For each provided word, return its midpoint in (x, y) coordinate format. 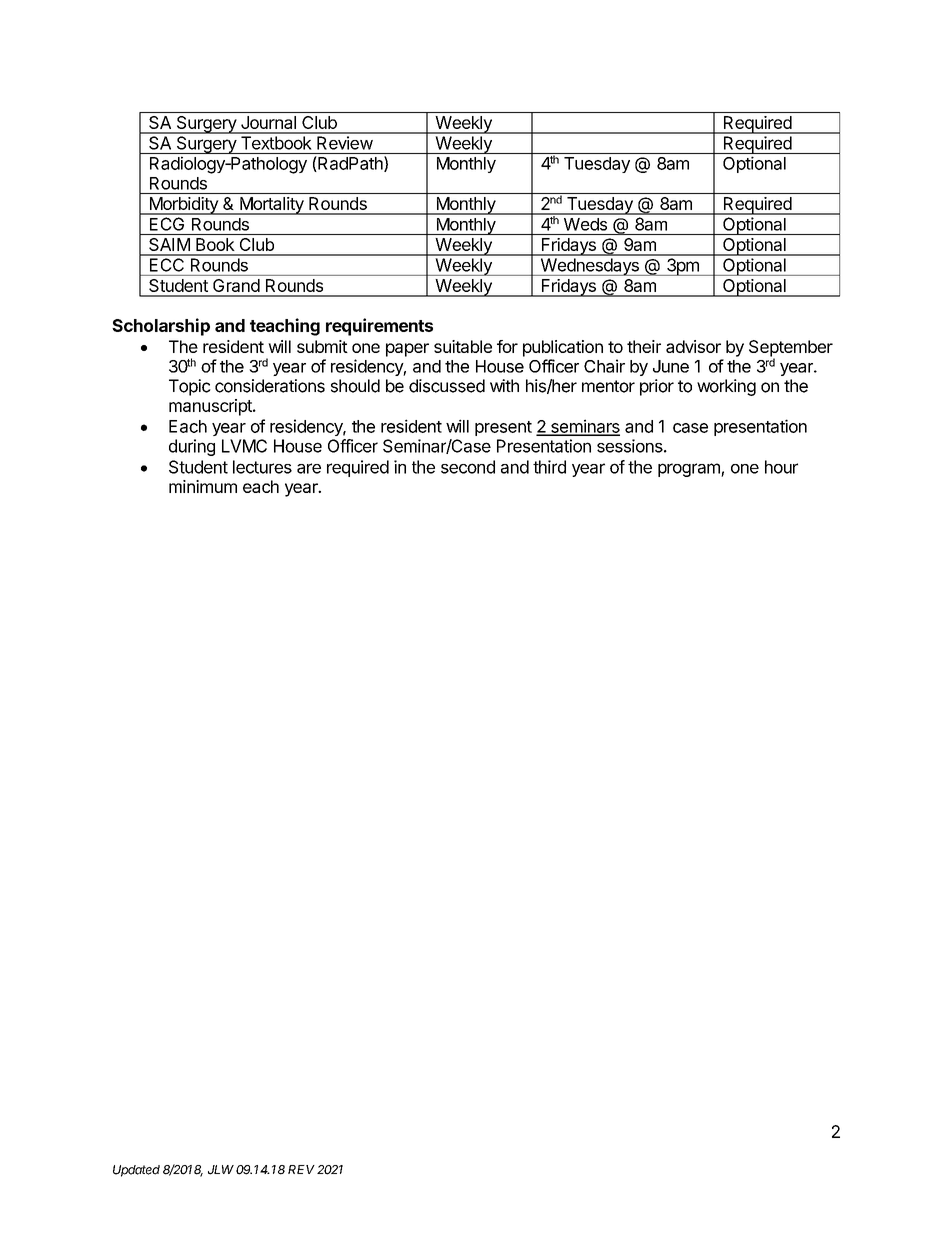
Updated (136, 1171)
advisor (693, 346)
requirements (379, 327)
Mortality (272, 206)
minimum (203, 486)
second (468, 467)
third (549, 467)
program (690, 470)
